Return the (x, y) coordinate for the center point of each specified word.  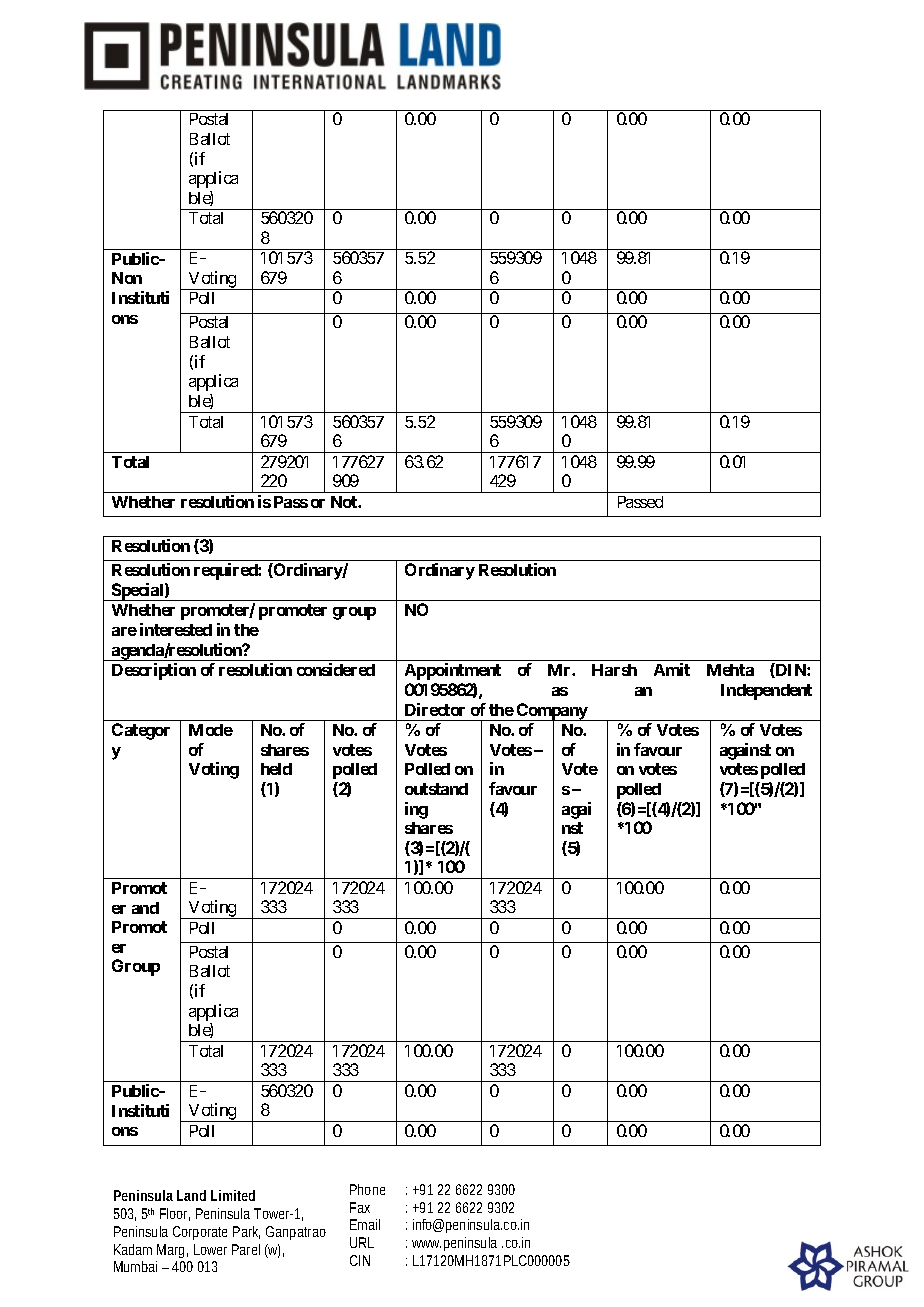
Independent (766, 692)
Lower (210, 1249)
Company (552, 712)
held (276, 769)
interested (176, 629)
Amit (672, 669)
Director (435, 709)
